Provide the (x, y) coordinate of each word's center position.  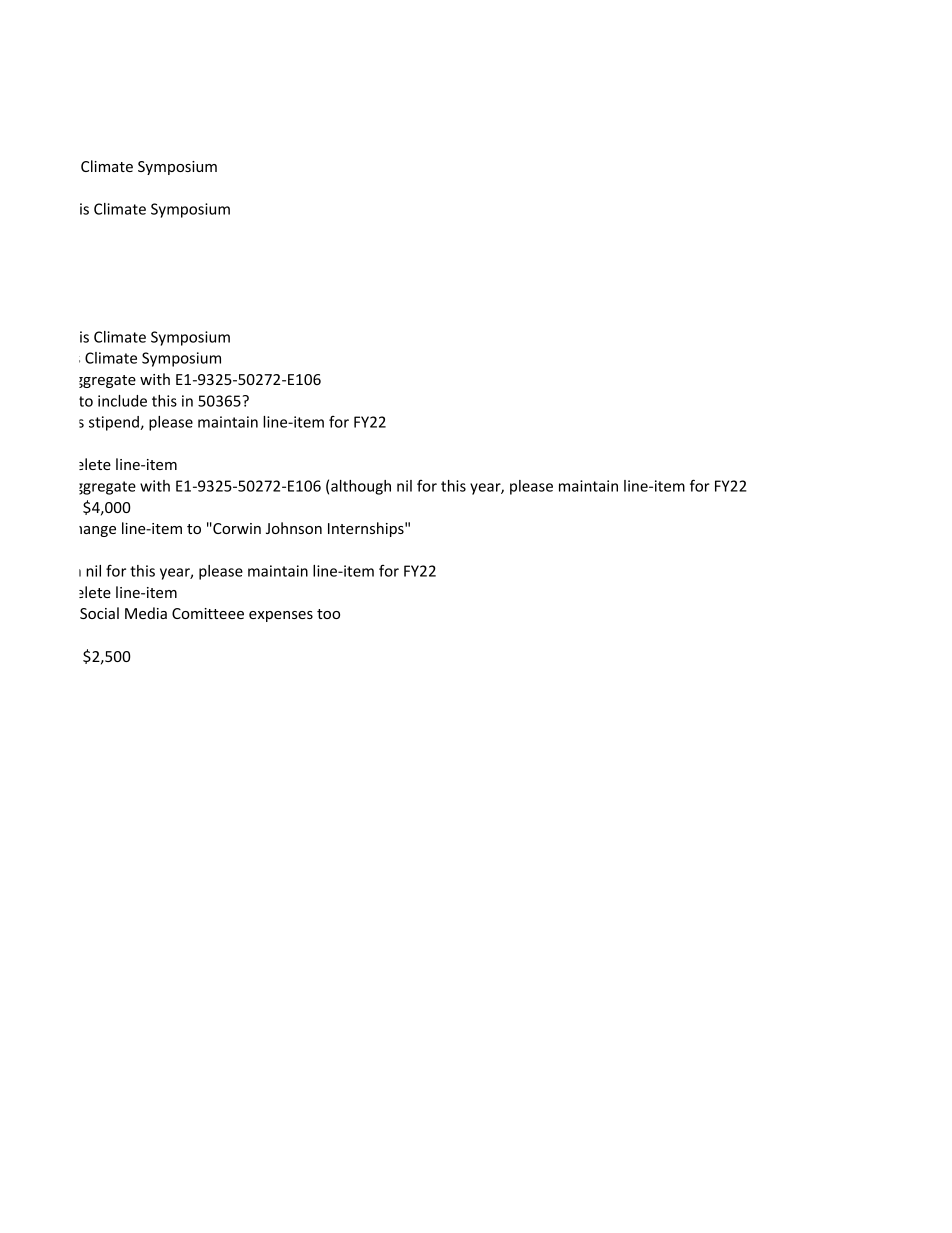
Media (146, 613)
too (328, 614)
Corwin (236, 528)
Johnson (294, 528)
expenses (281, 616)
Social (99, 613)
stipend (115, 423)
